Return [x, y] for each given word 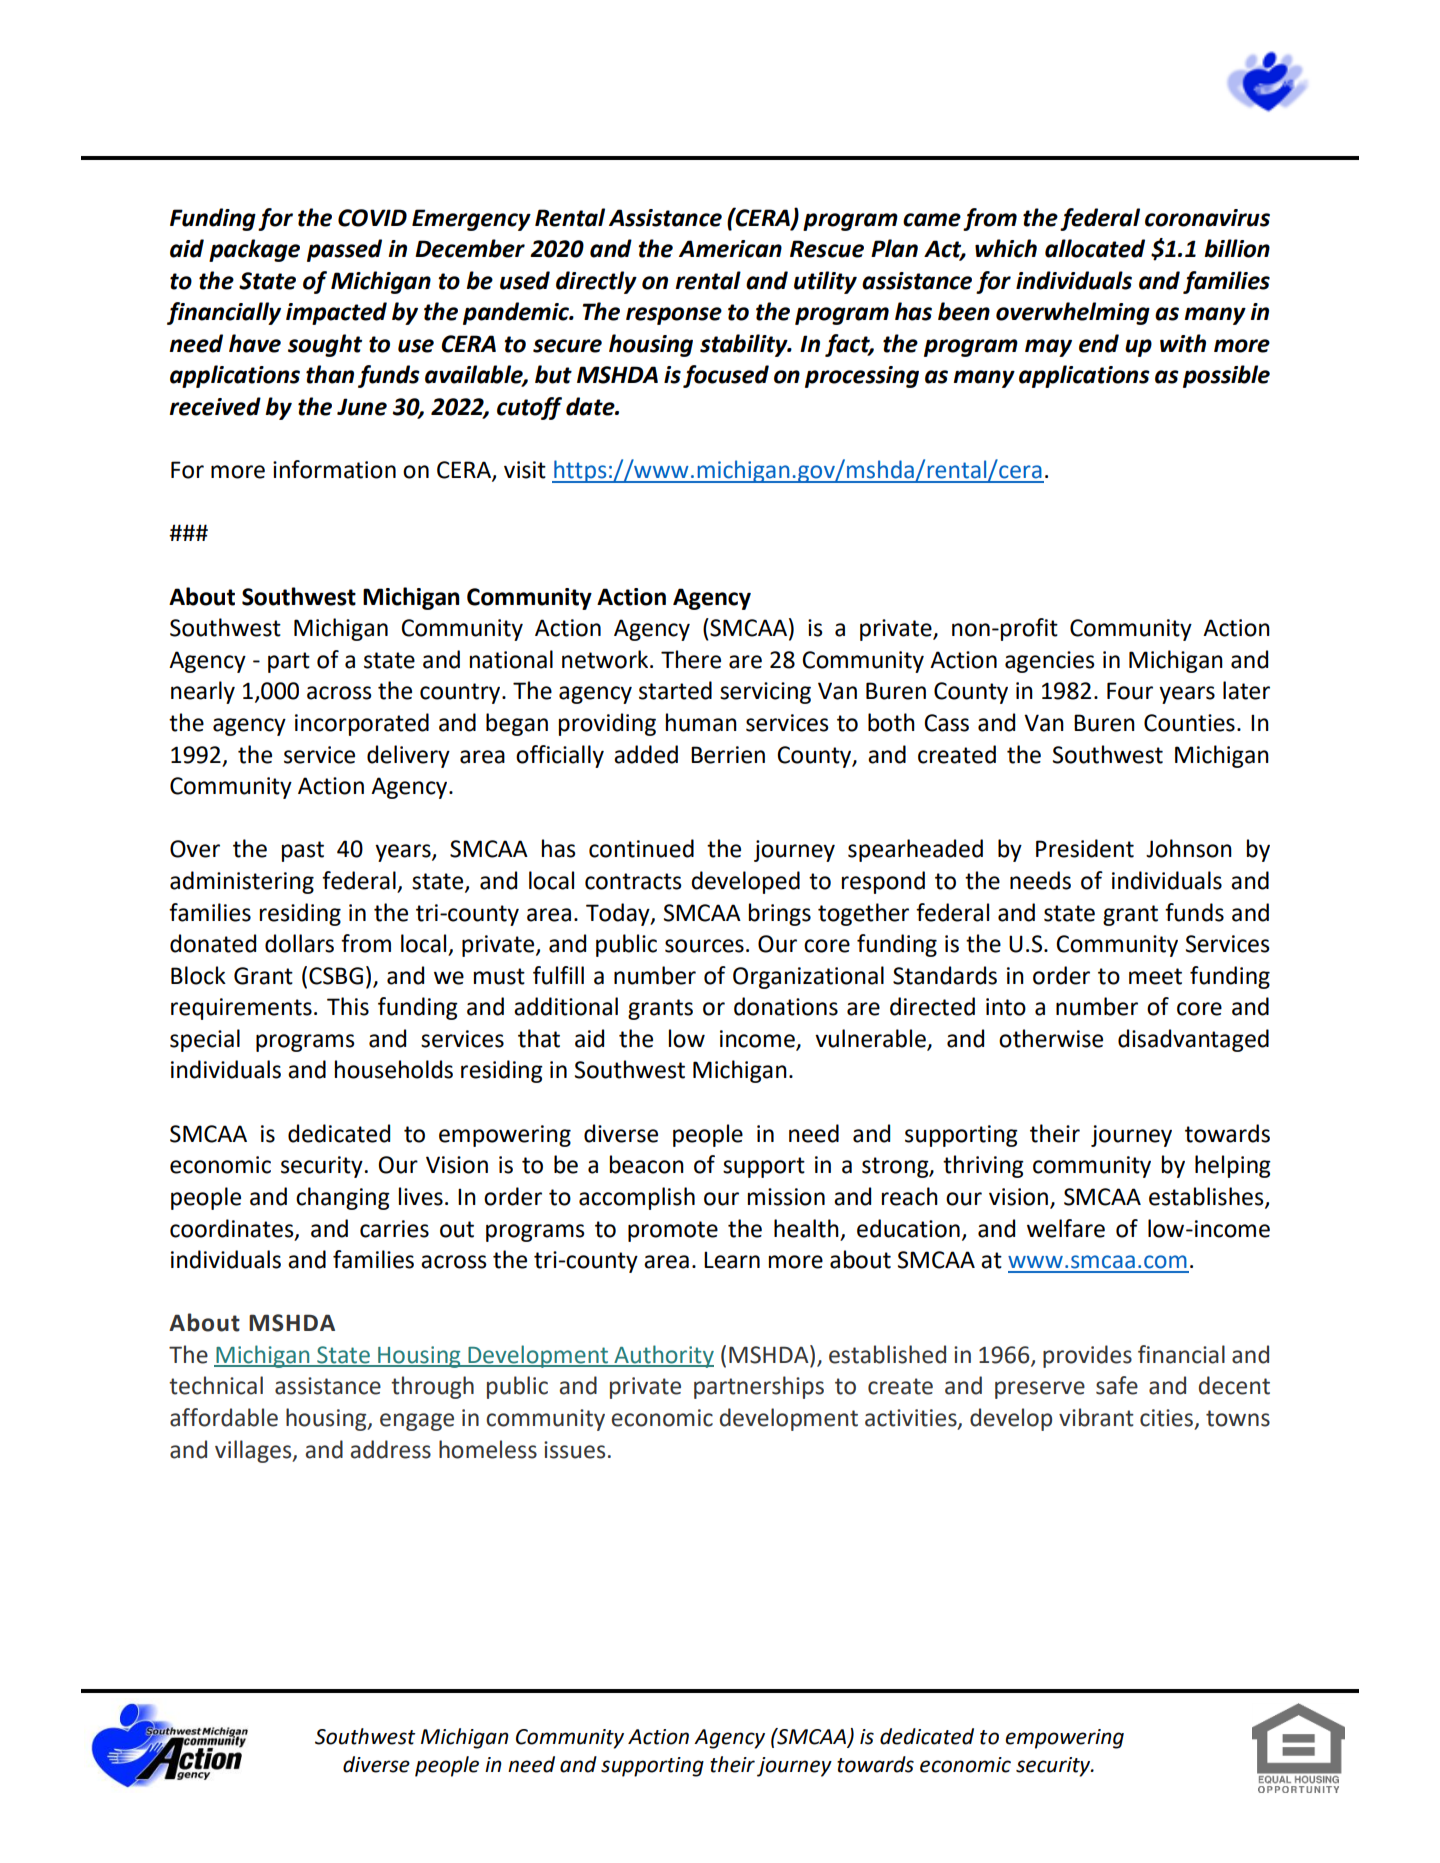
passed [344, 250]
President [1085, 848]
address [390, 1449]
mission [786, 1197]
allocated [1095, 248]
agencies [1050, 662]
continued [641, 848]
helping [1233, 1166]
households [394, 1069]
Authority [663, 1356]
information [334, 469]
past [303, 851]
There [691, 659]
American [730, 249]
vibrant [1096, 1417]
